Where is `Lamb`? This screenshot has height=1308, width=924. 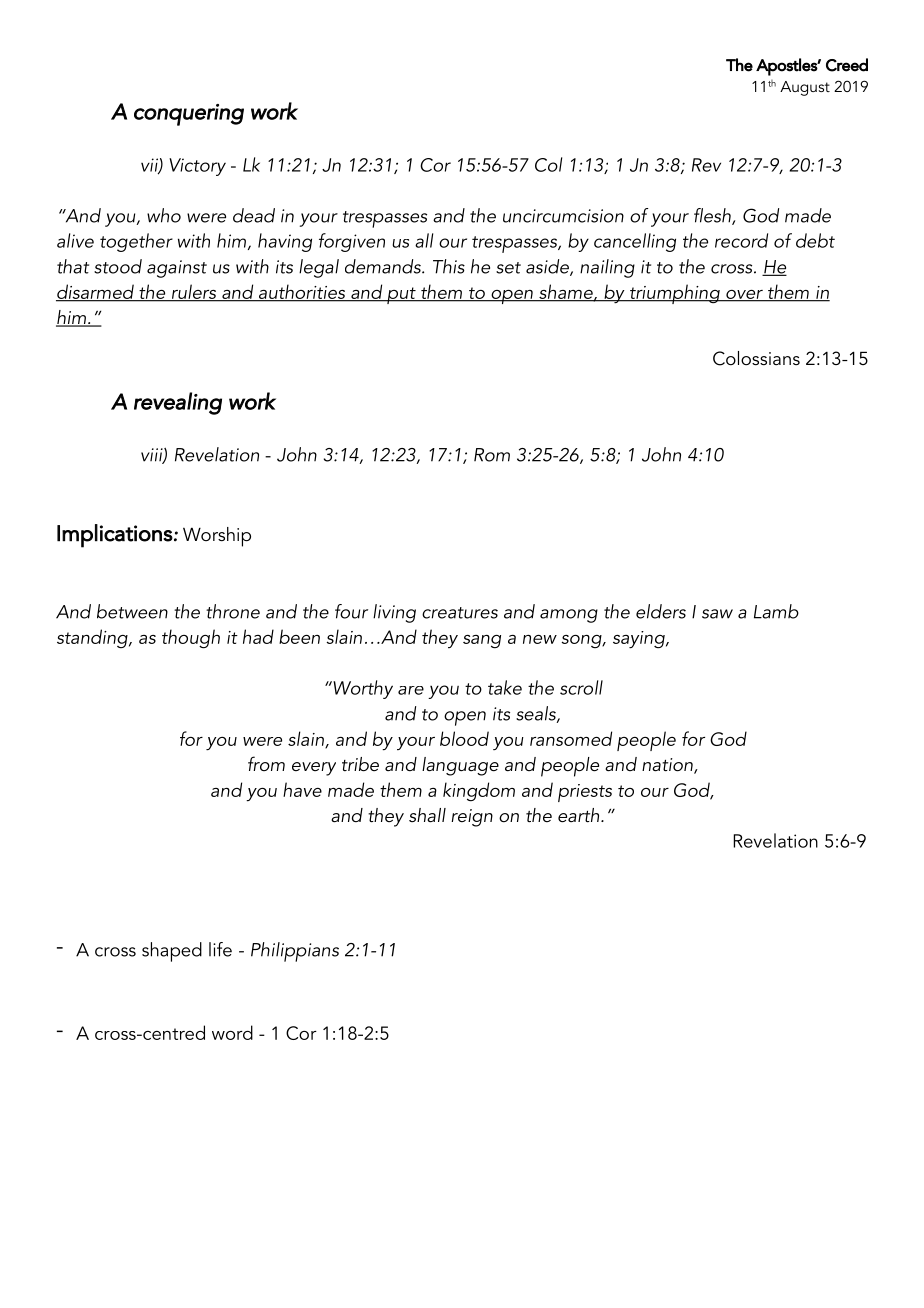
Lamb is located at coordinates (776, 611).
